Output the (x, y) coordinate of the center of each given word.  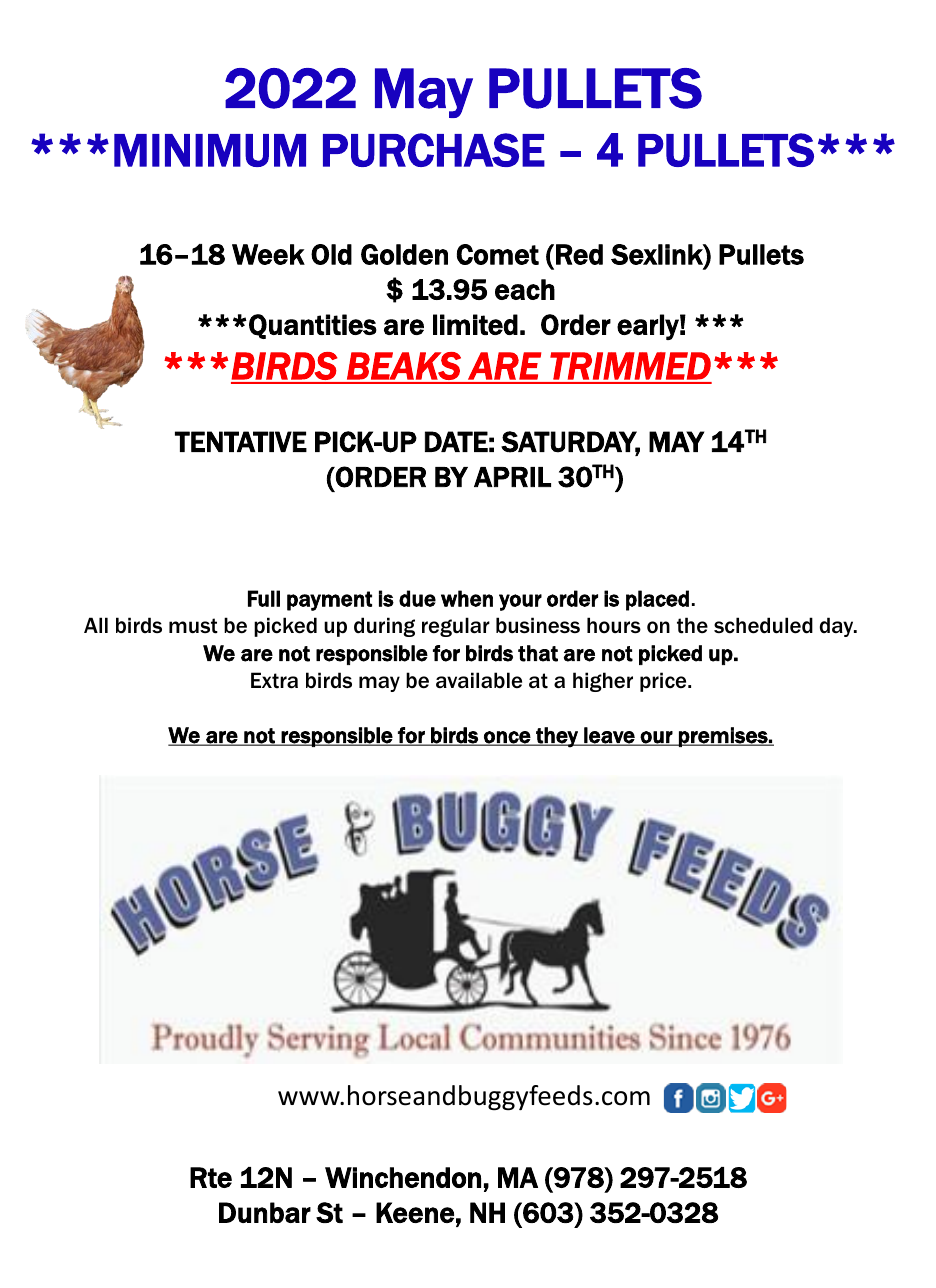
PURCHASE (434, 150)
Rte (211, 1177)
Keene (415, 1212)
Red (579, 254)
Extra (274, 680)
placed (657, 600)
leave (609, 736)
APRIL (512, 477)
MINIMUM (210, 150)
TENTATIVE (241, 441)
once (507, 738)
